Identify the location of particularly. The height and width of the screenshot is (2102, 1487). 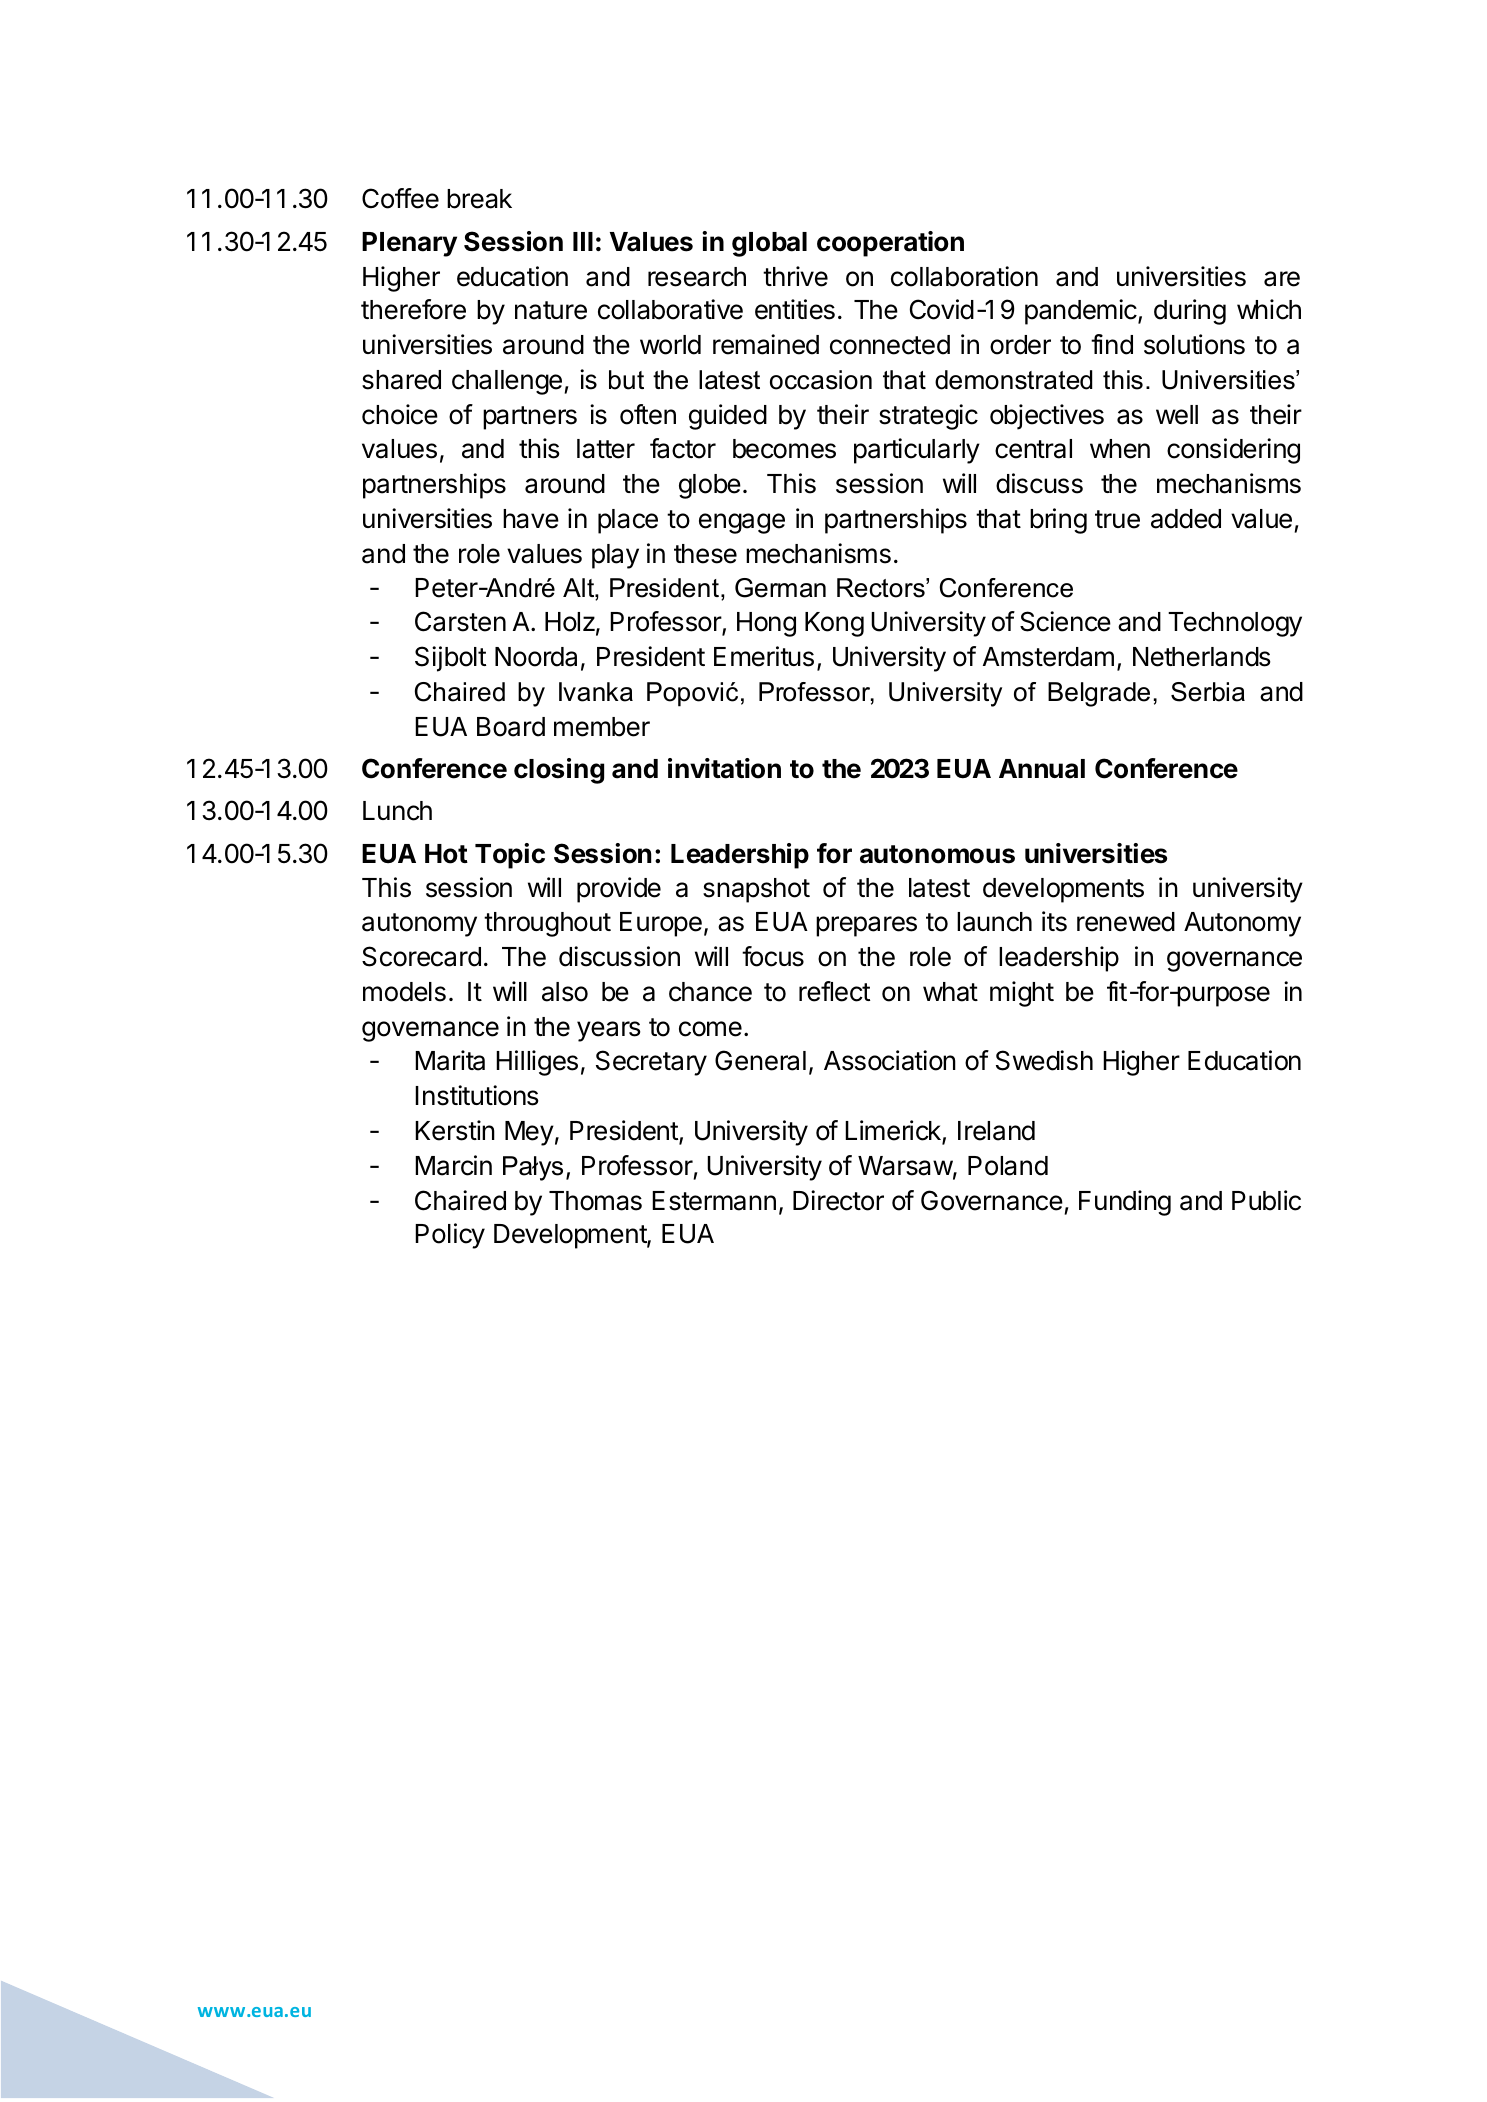
(917, 451).
